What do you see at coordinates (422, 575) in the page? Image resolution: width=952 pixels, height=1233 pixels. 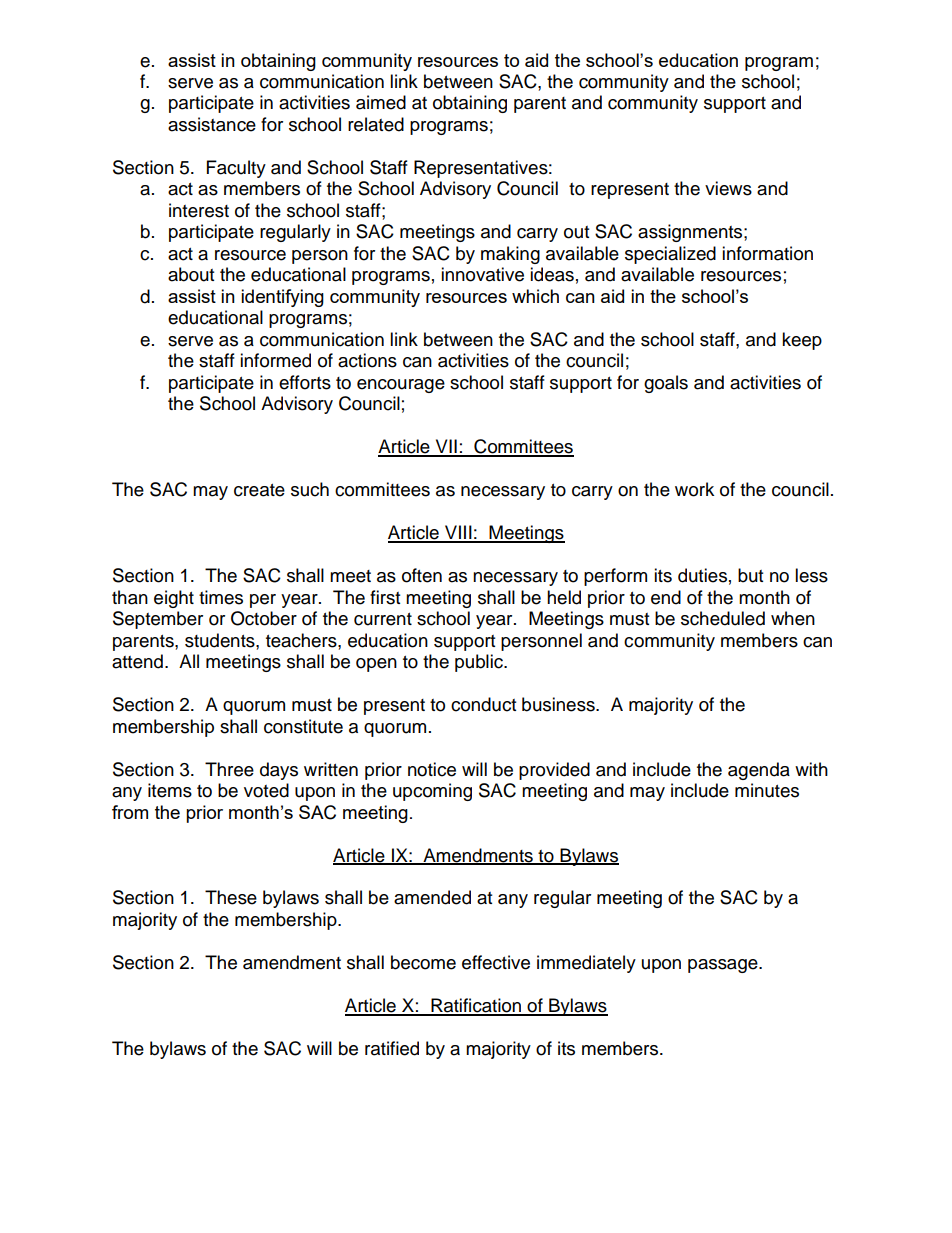 I see `often` at bounding box center [422, 575].
